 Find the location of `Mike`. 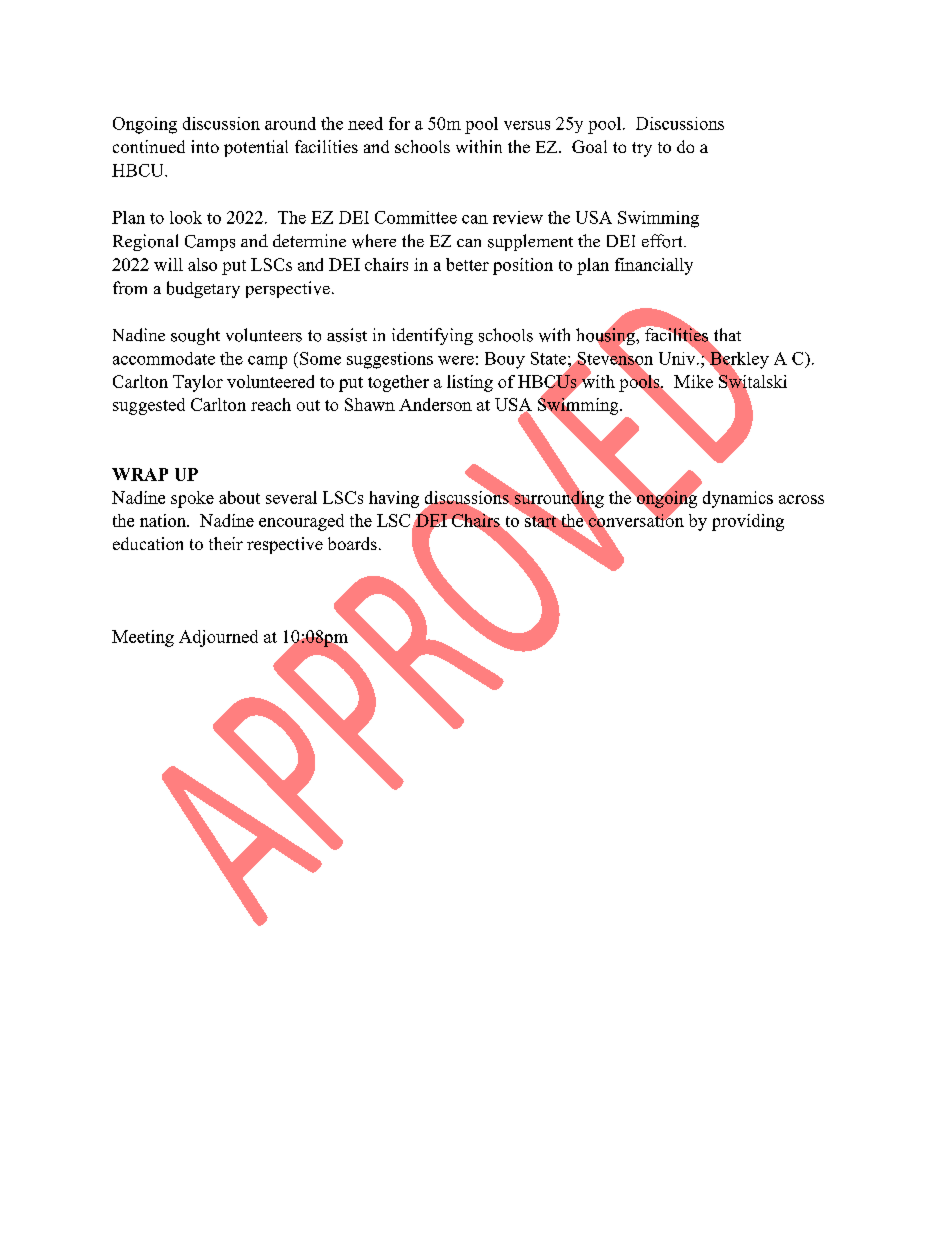

Mike is located at coordinates (693, 381).
